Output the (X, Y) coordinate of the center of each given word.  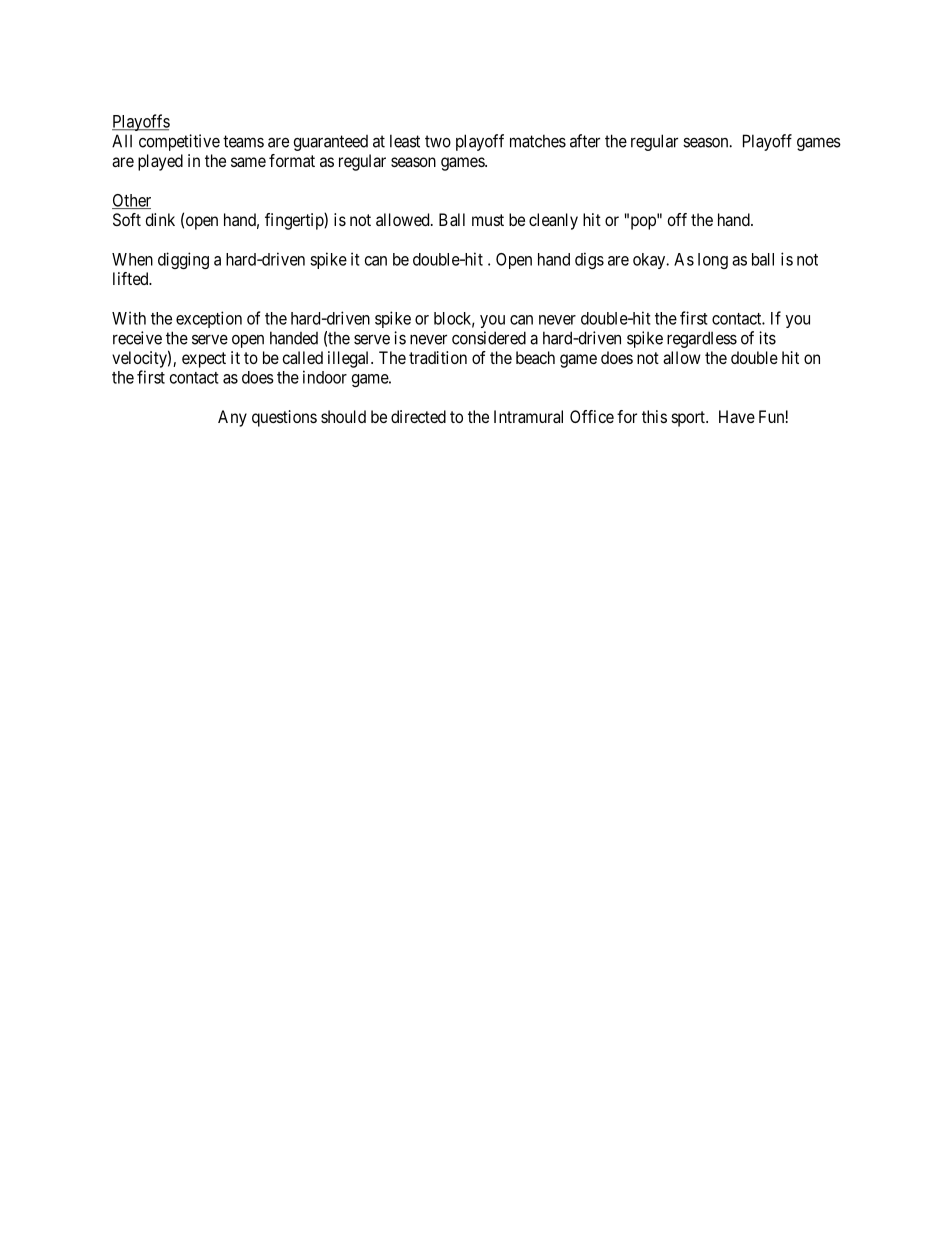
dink (160, 219)
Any (232, 418)
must (488, 220)
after (585, 141)
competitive (179, 142)
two (438, 141)
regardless (702, 339)
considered (489, 338)
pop (643, 223)
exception (209, 319)
